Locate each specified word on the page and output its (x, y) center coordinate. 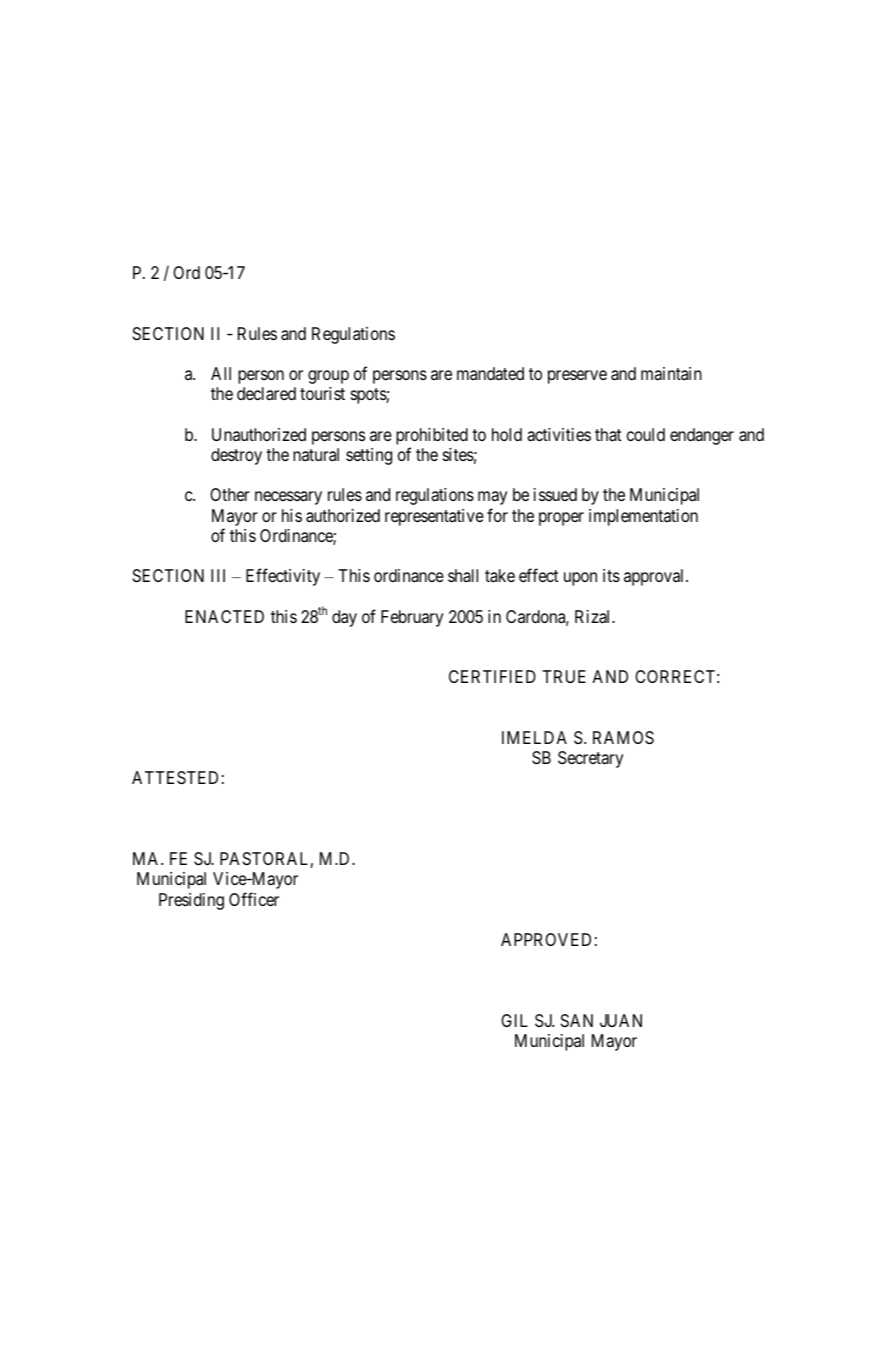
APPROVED (546, 939)
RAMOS (623, 738)
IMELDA (534, 737)
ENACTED (224, 616)
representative (434, 517)
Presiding (191, 901)
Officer (254, 899)
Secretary (590, 759)
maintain (671, 374)
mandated (490, 374)
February (412, 618)
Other (230, 494)
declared (266, 394)
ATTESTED (175, 778)
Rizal (594, 617)
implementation (643, 517)
